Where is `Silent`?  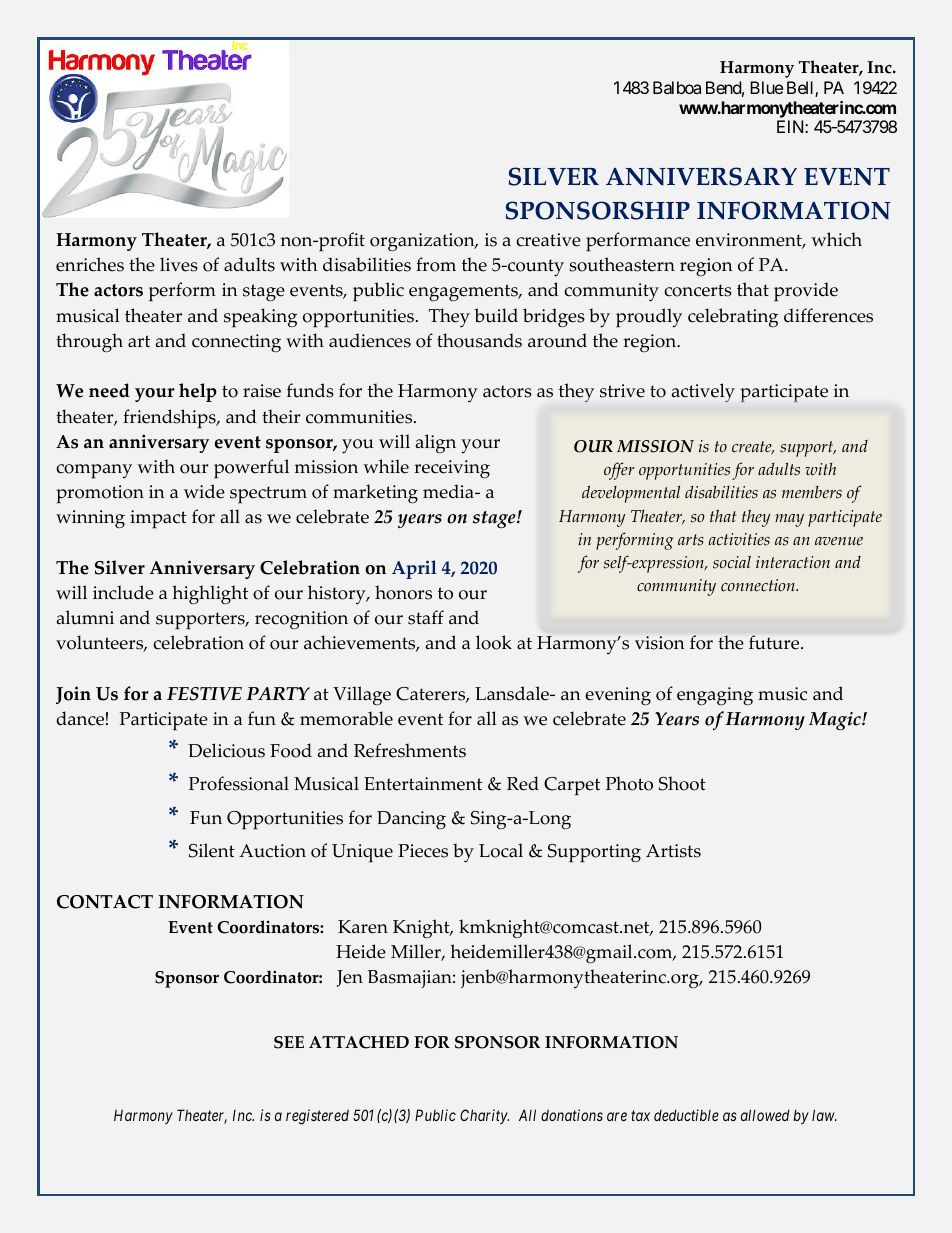 Silent is located at coordinates (212, 850).
